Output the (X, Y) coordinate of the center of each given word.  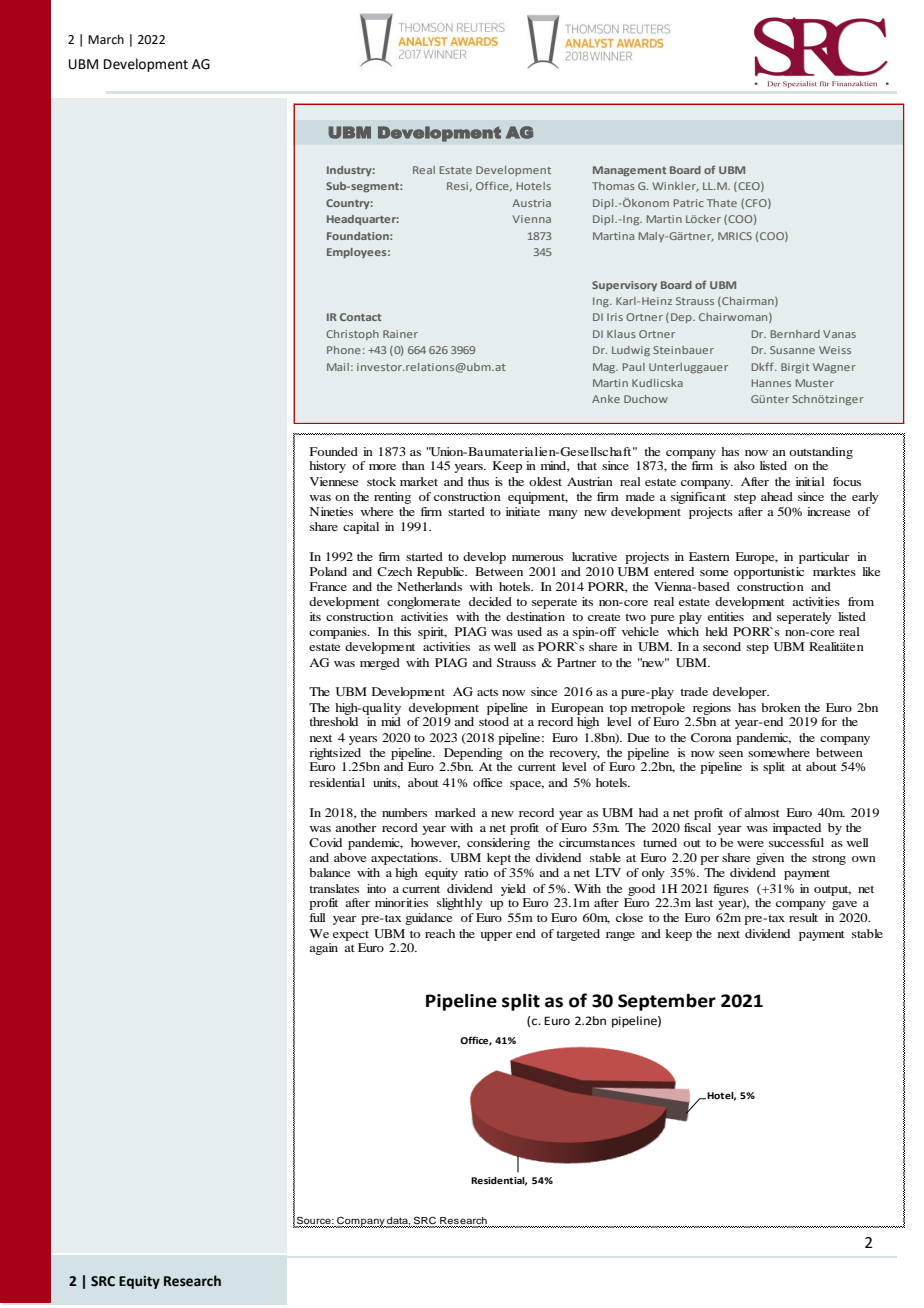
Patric (689, 203)
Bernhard (795, 334)
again (323, 949)
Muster (815, 383)
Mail (338, 367)
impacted (797, 829)
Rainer (400, 334)
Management (629, 171)
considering (498, 844)
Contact (360, 317)
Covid (325, 842)
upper (496, 936)
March (106, 39)
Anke (606, 399)
